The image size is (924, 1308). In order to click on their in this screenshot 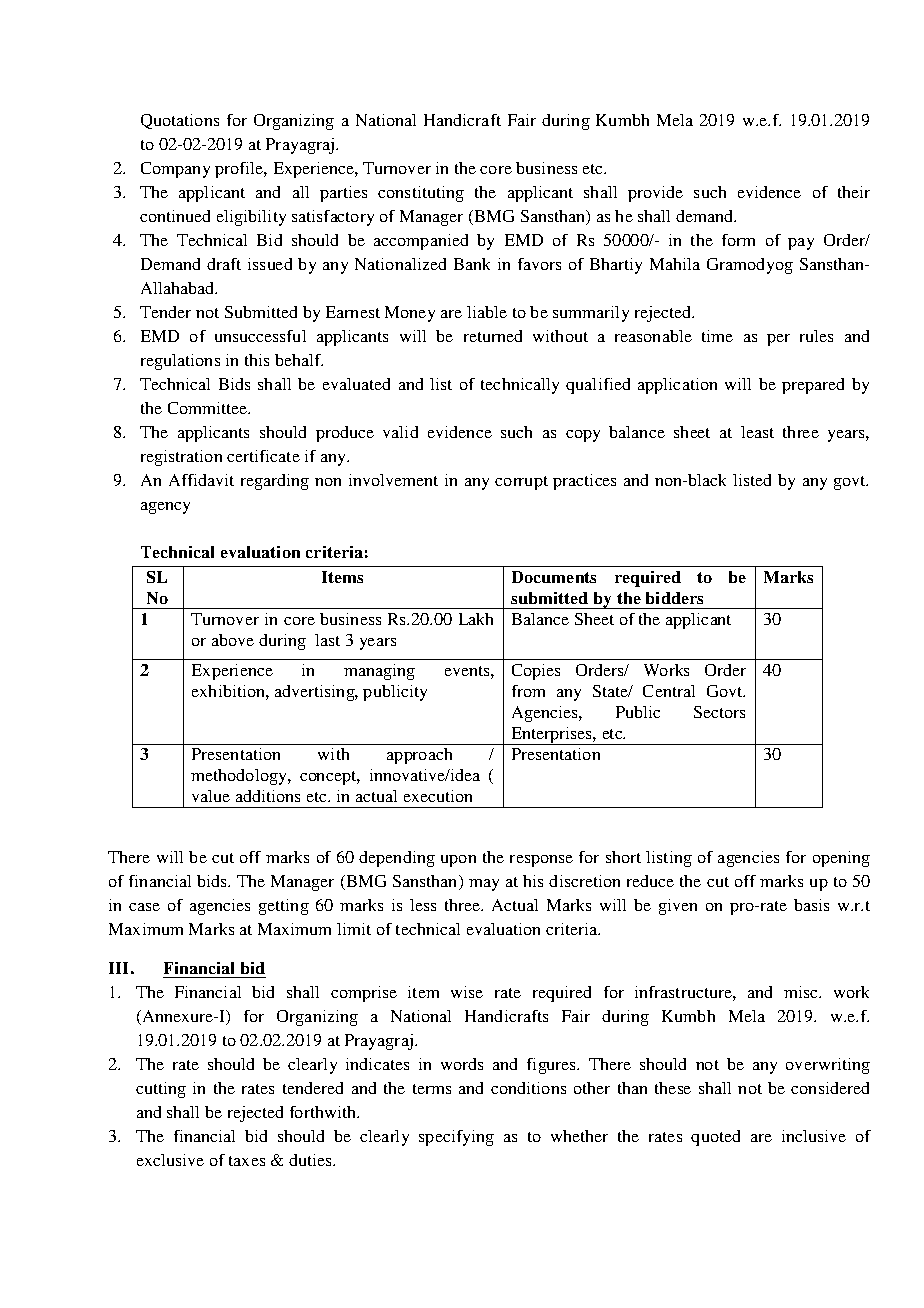, I will do `click(854, 192)`.
